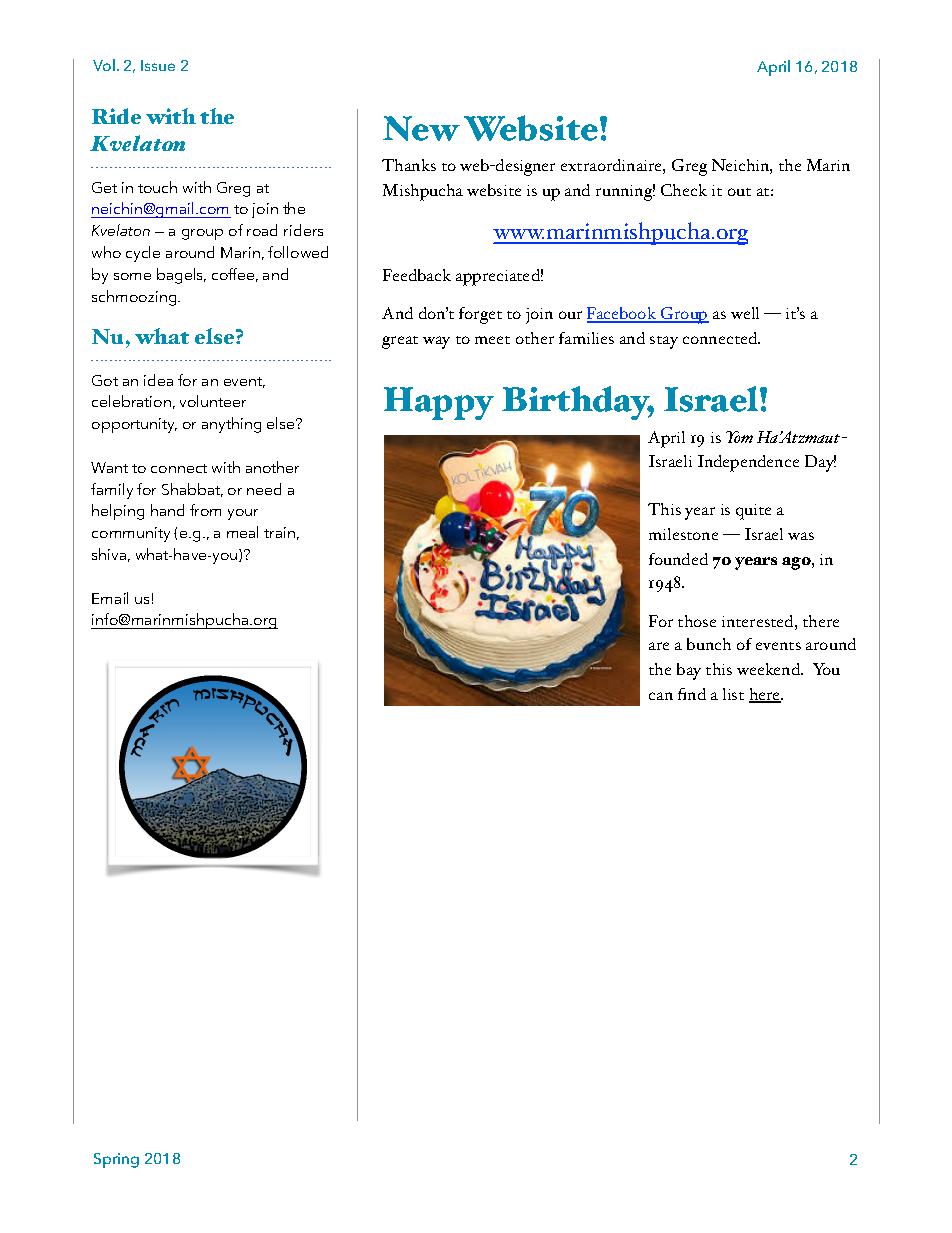  Describe the element at coordinates (739, 192) in the screenshot. I see `out` at that location.
